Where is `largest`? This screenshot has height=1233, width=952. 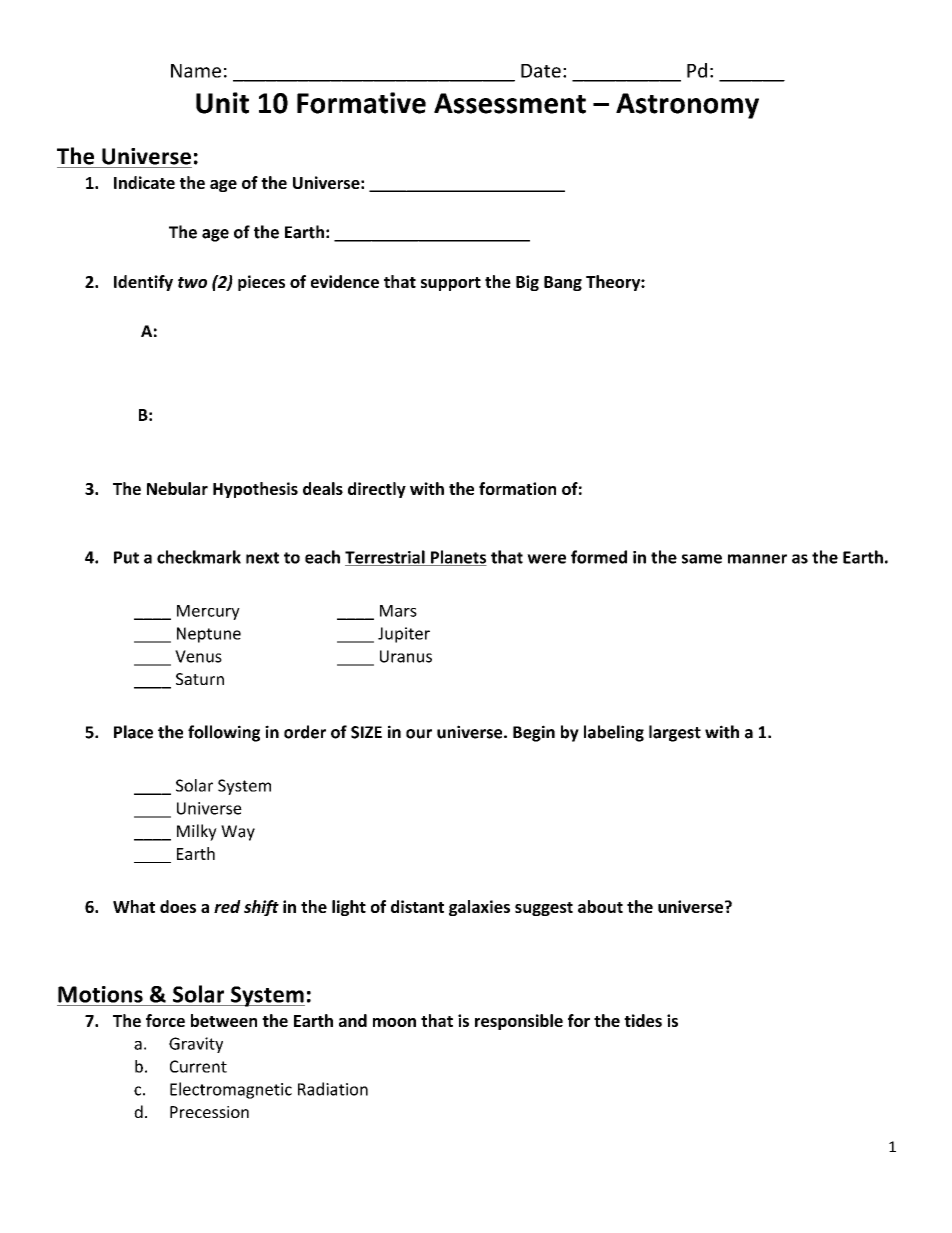 largest is located at coordinates (675, 733).
